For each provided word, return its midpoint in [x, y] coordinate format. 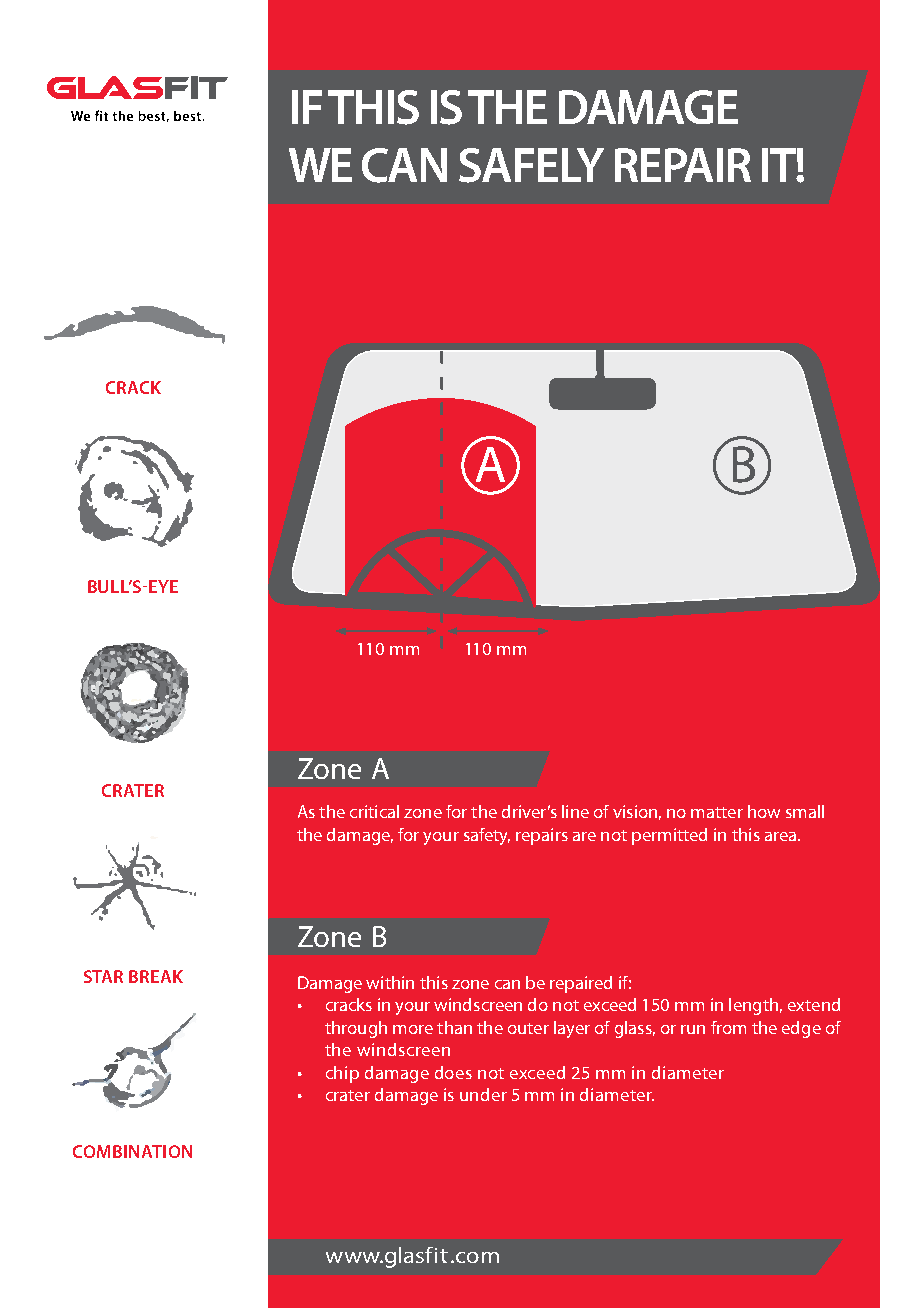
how [764, 811]
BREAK [156, 976]
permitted [669, 836]
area [780, 836]
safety [487, 836]
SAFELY [531, 165]
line [575, 811]
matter [717, 812]
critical [374, 811]
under [483, 1094]
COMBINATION [132, 1151]
